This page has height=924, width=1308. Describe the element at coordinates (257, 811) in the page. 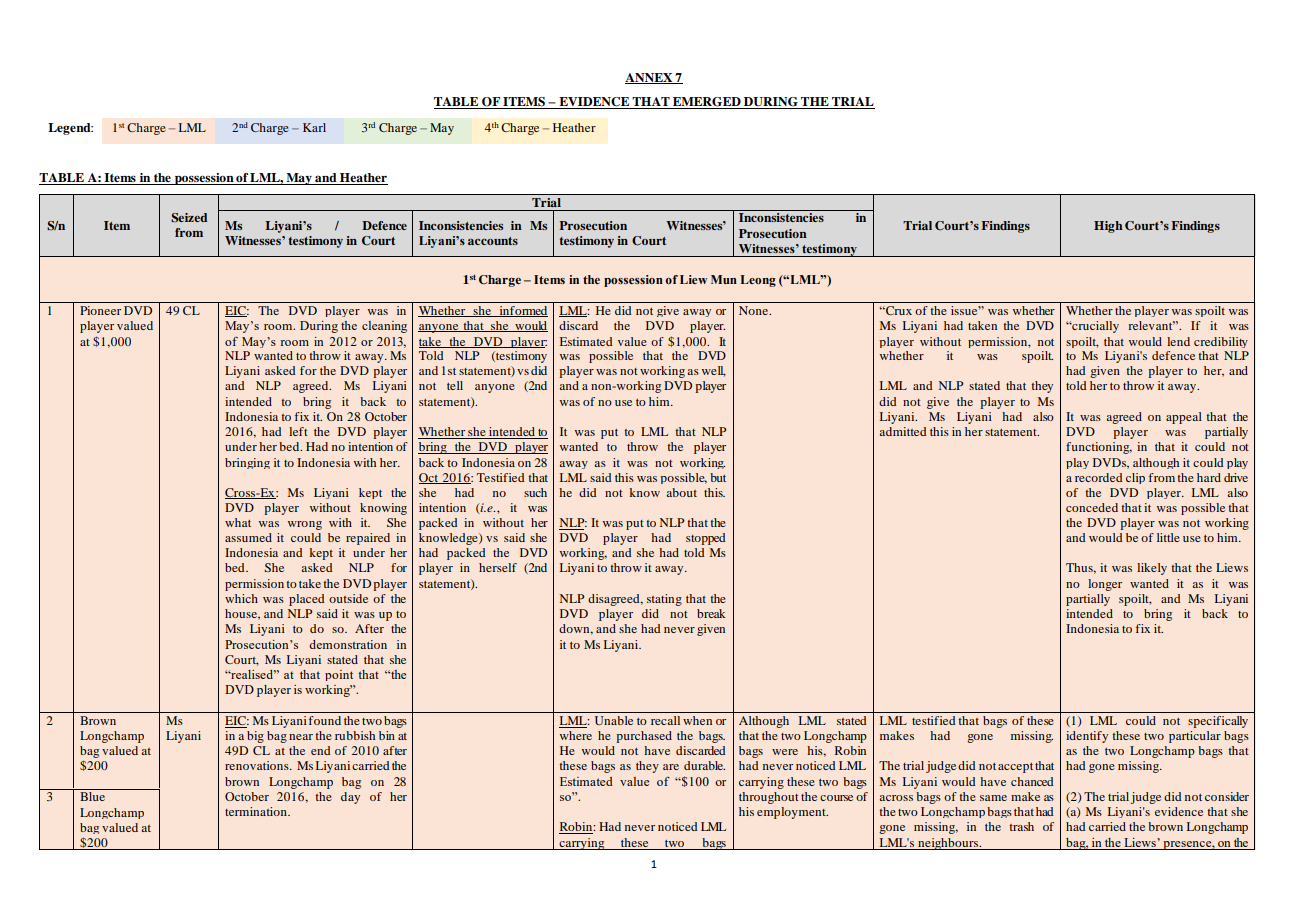

I see `termination` at that location.
